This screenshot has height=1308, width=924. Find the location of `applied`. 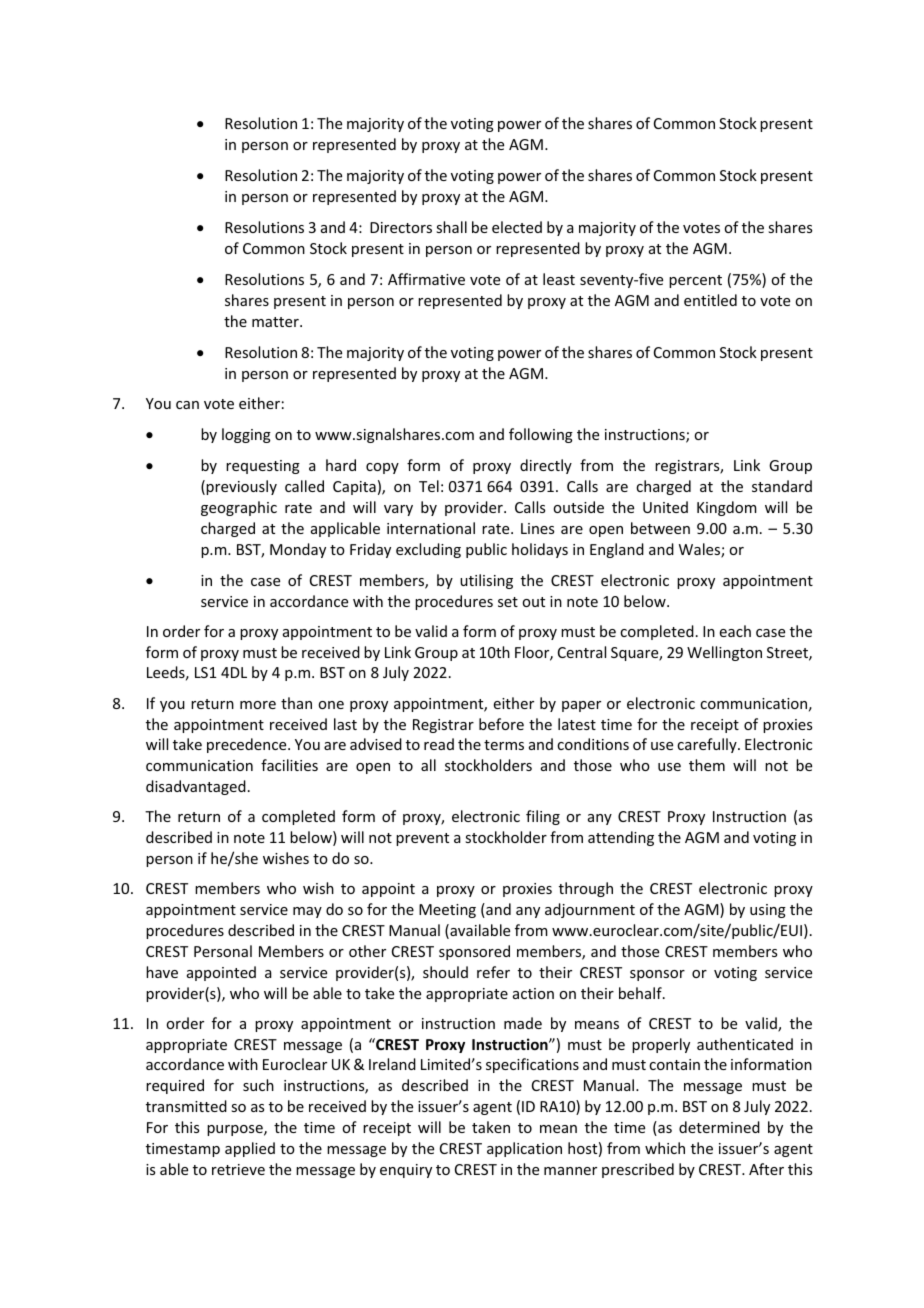

applied is located at coordinates (250, 1149).
